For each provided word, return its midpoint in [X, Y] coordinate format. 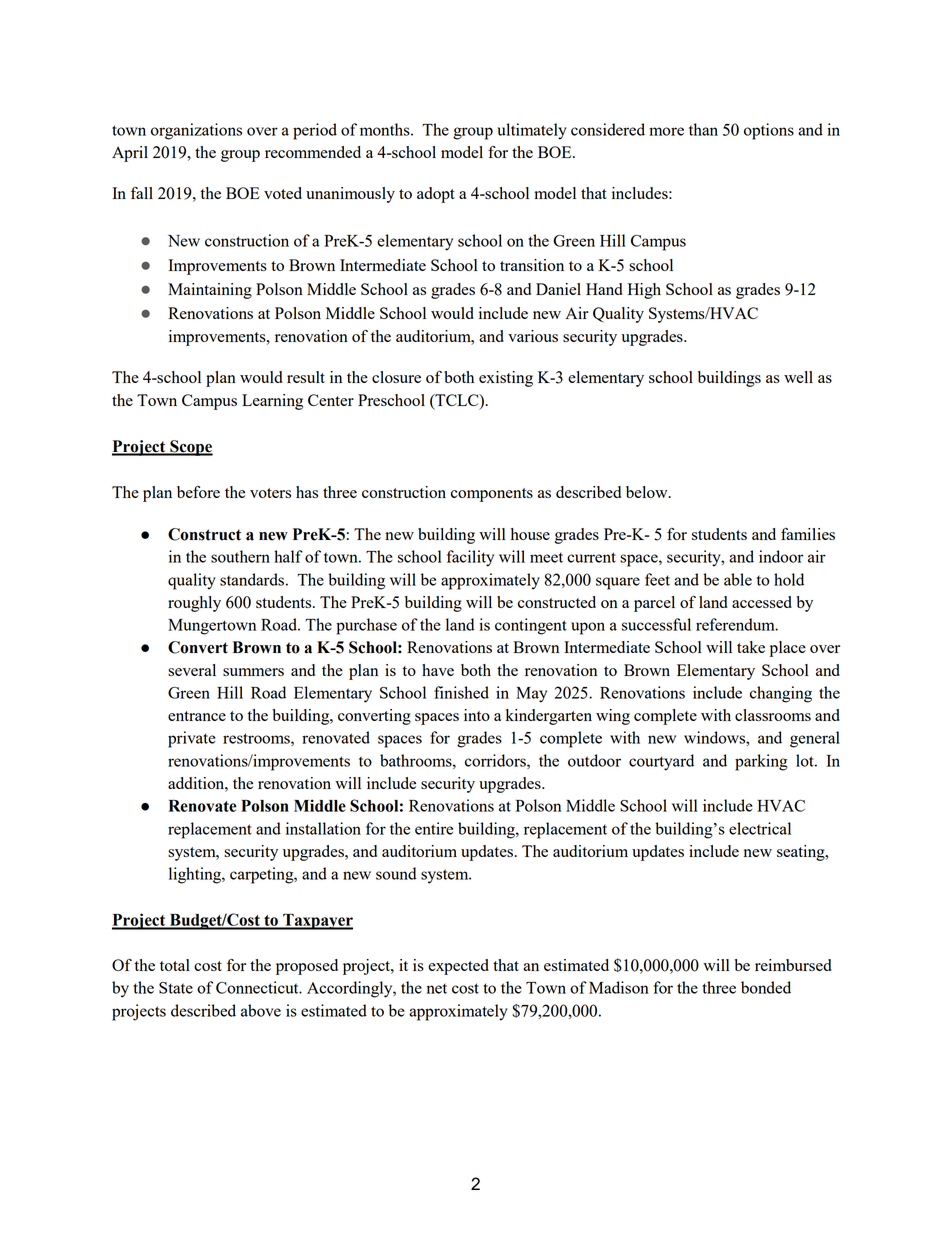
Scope [190, 448]
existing [506, 379]
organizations [196, 131]
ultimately [532, 131]
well [798, 377]
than [703, 129]
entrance [197, 716]
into [477, 715]
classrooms [773, 715]
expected [458, 967]
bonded [766, 987]
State [176, 988]
